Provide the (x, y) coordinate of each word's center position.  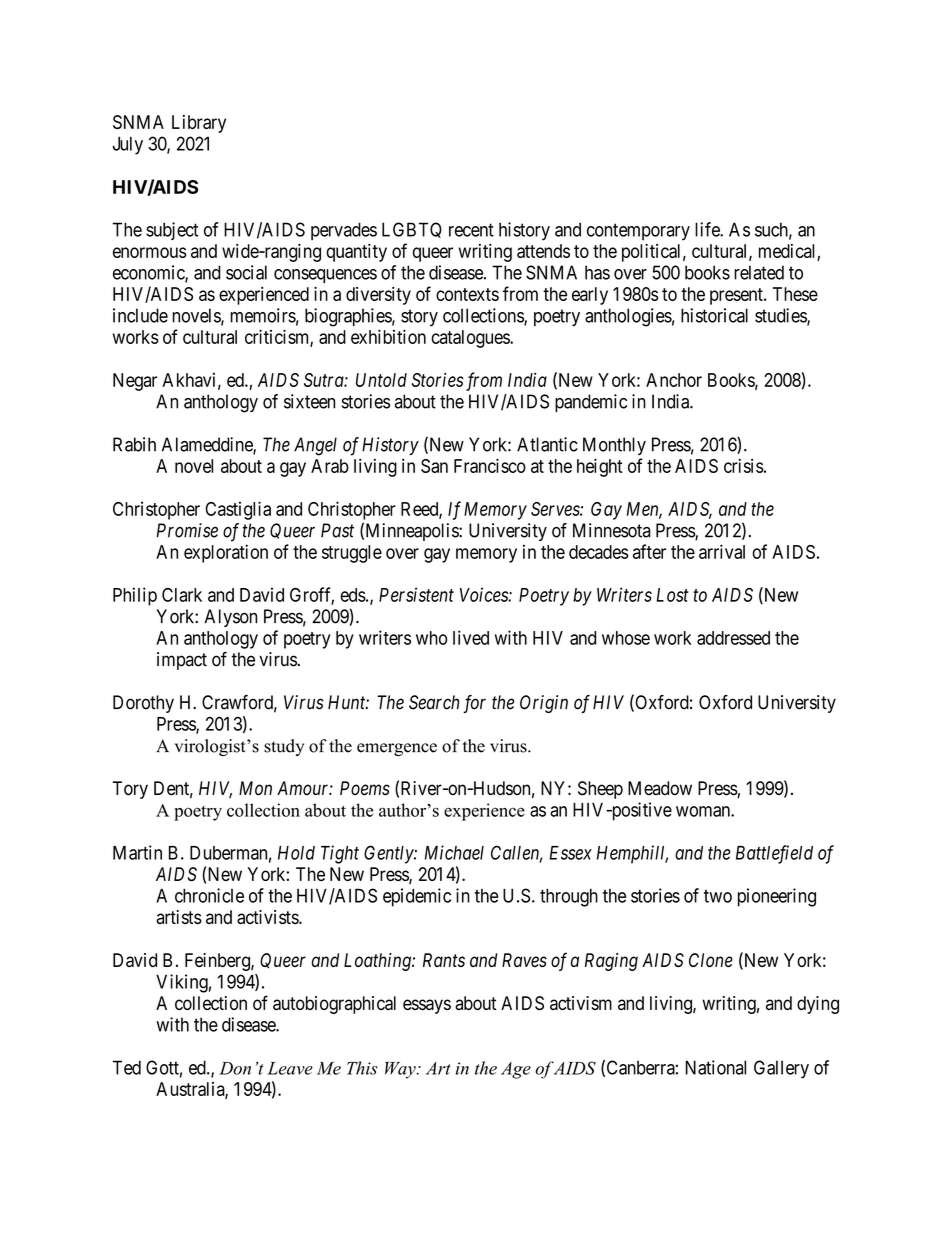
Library (199, 124)
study (284, 747)
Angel (315, 446)
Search (434, 702)
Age (516, 1070)
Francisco (490, 465)
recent (471, 230)
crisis (744, 465)
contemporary (638, 232)
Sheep (600, 790)
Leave (290, 1068)
